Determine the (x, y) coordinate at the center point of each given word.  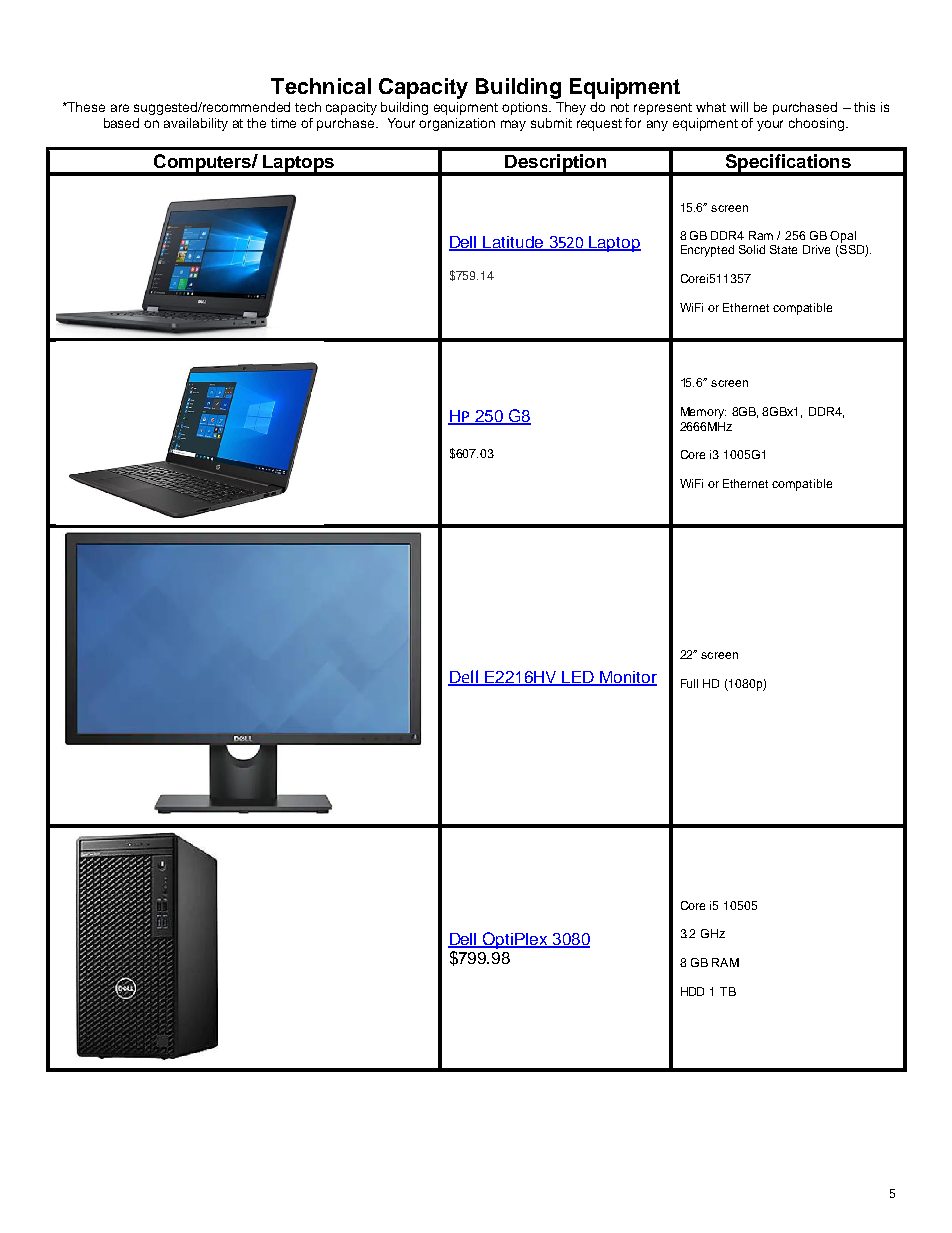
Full (689, 683)
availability (196, 124)
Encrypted (707, 251)
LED (579, 678)
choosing (818, 124)
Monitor (628, 678)
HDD (692, 991)
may (513, 125)
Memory (703, 413)
